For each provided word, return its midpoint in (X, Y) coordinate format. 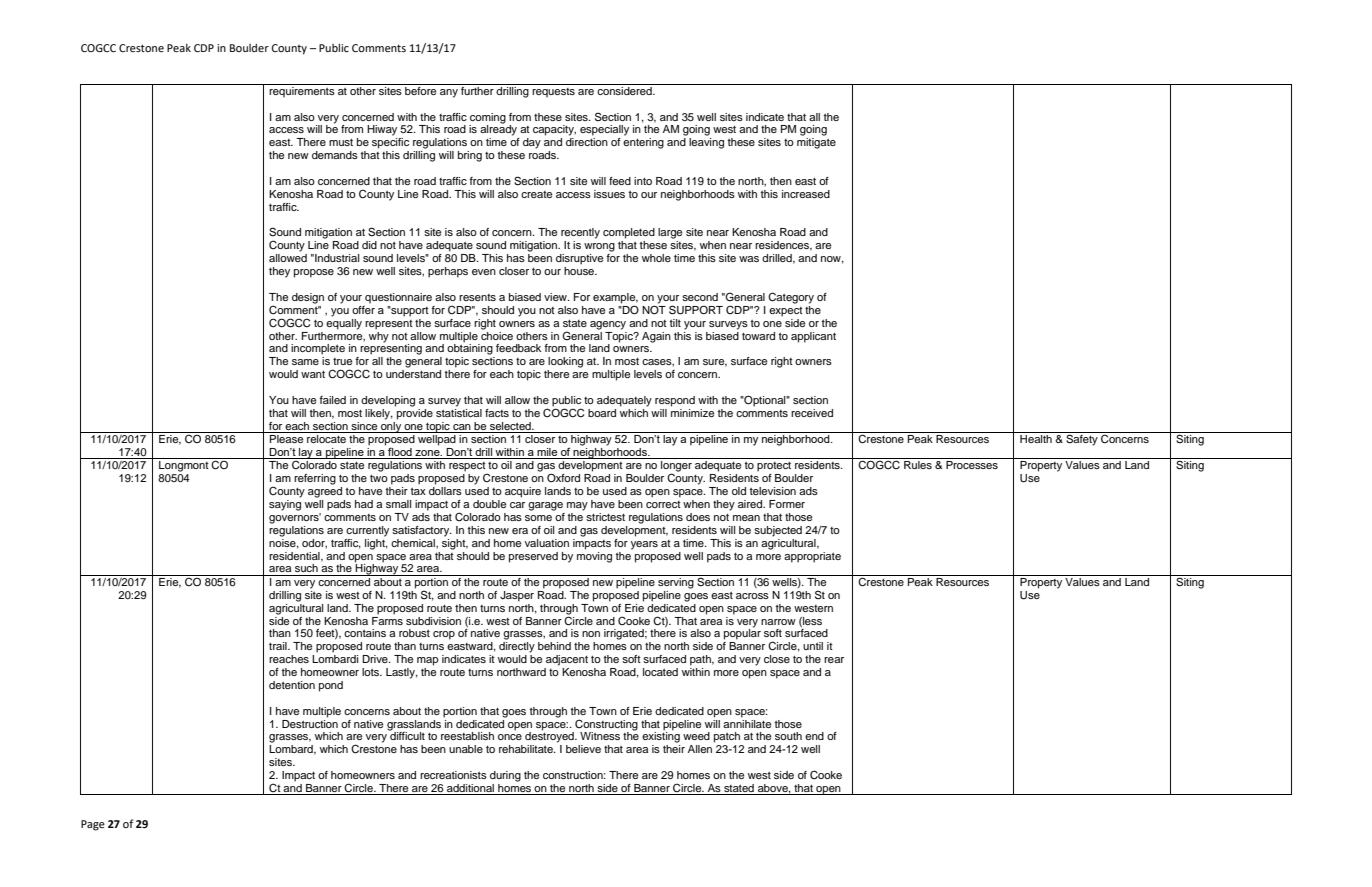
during (505, 776)
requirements (302, 91)
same (305, 362)
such (306, 568)
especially (604, 130)
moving (594, 556)
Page (93, 825)
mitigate (816, 143)
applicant (813, 337)
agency (608, 325)
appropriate (812, 557)
